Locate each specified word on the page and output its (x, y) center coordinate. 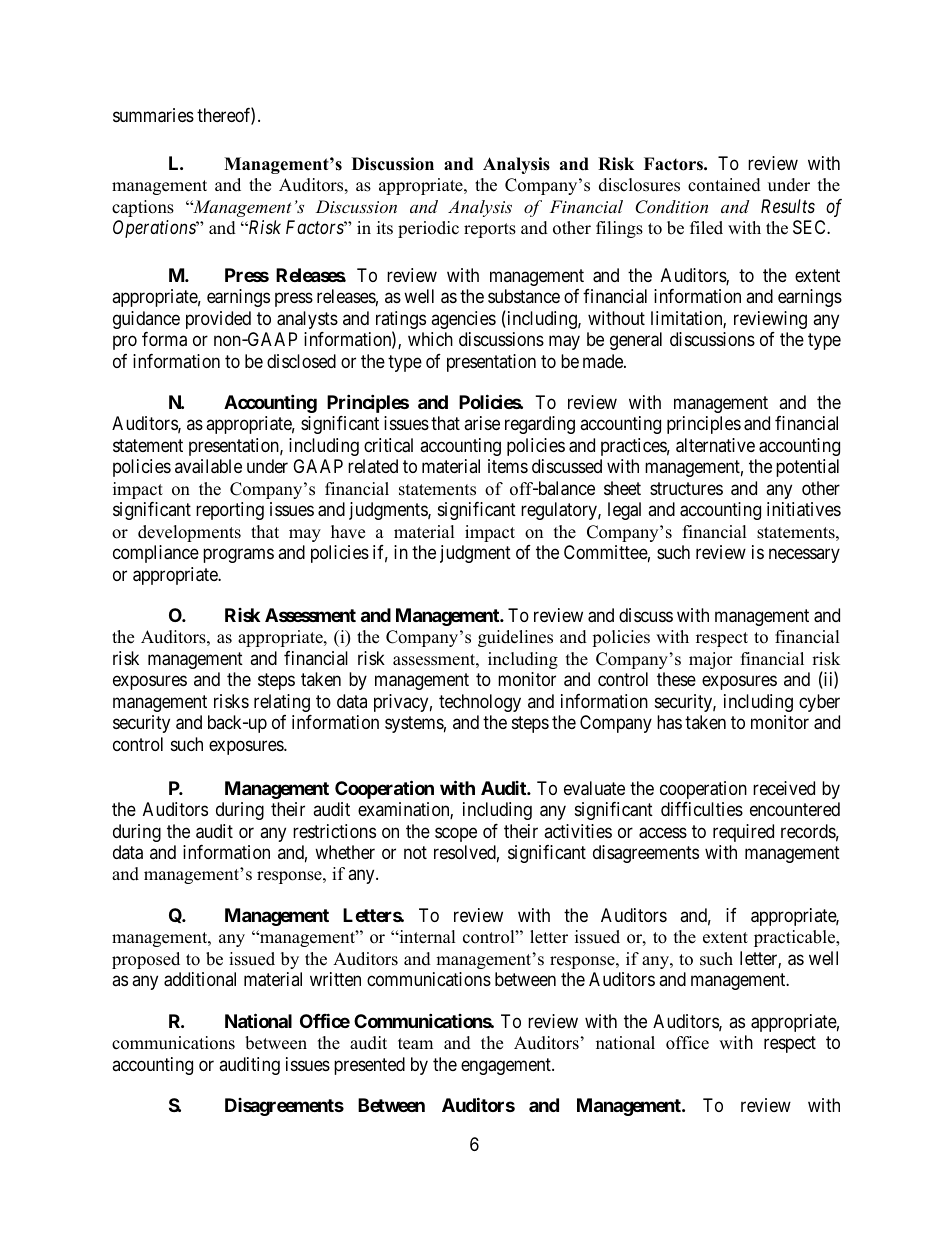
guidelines (515, 638)
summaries (153, 115)
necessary (804, 556)
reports (490, 230)
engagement (507, 1066)
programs (238, 556)
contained (724, 185)
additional (200, 979)
